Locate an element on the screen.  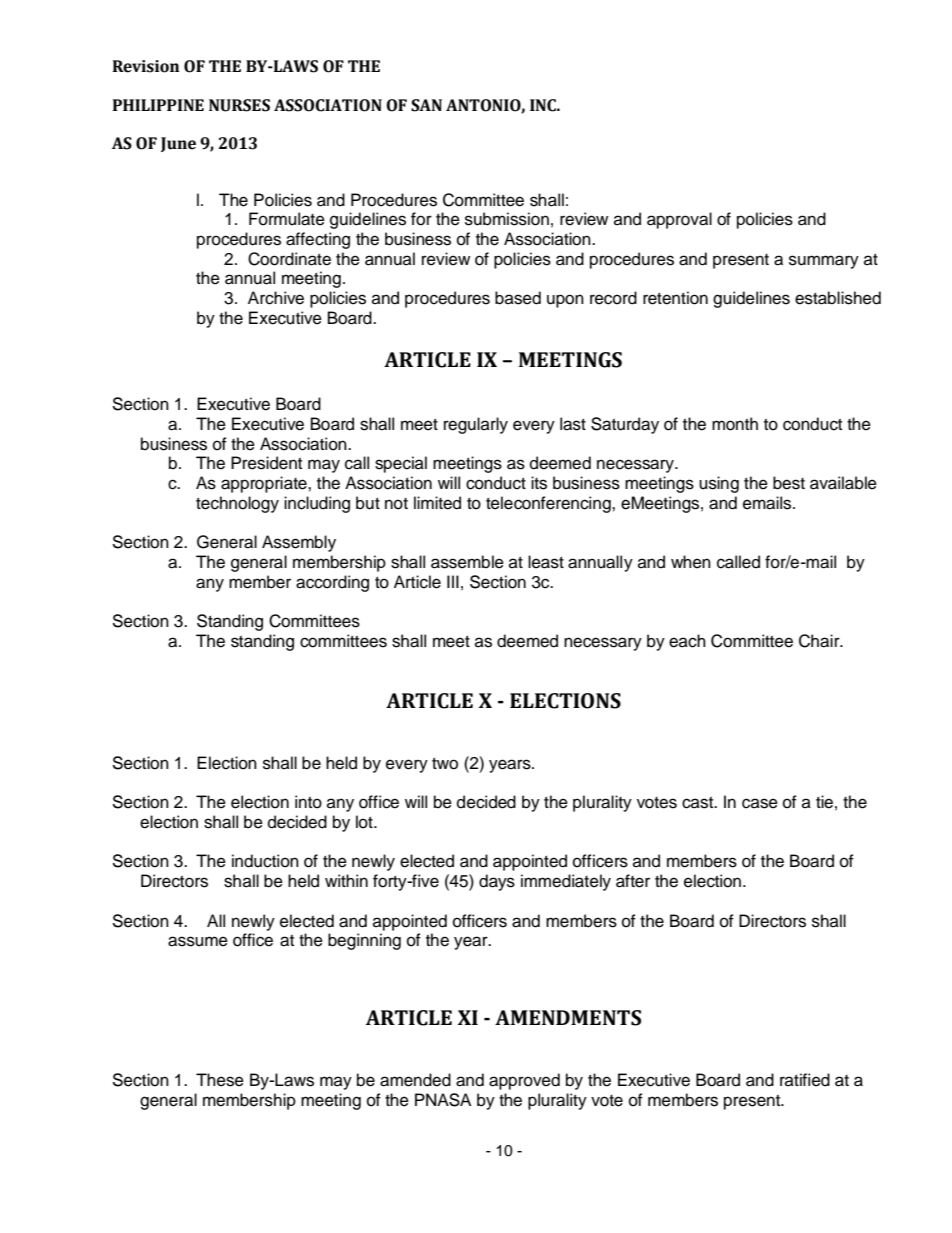
SAN is located at coordinates (426, 105).
